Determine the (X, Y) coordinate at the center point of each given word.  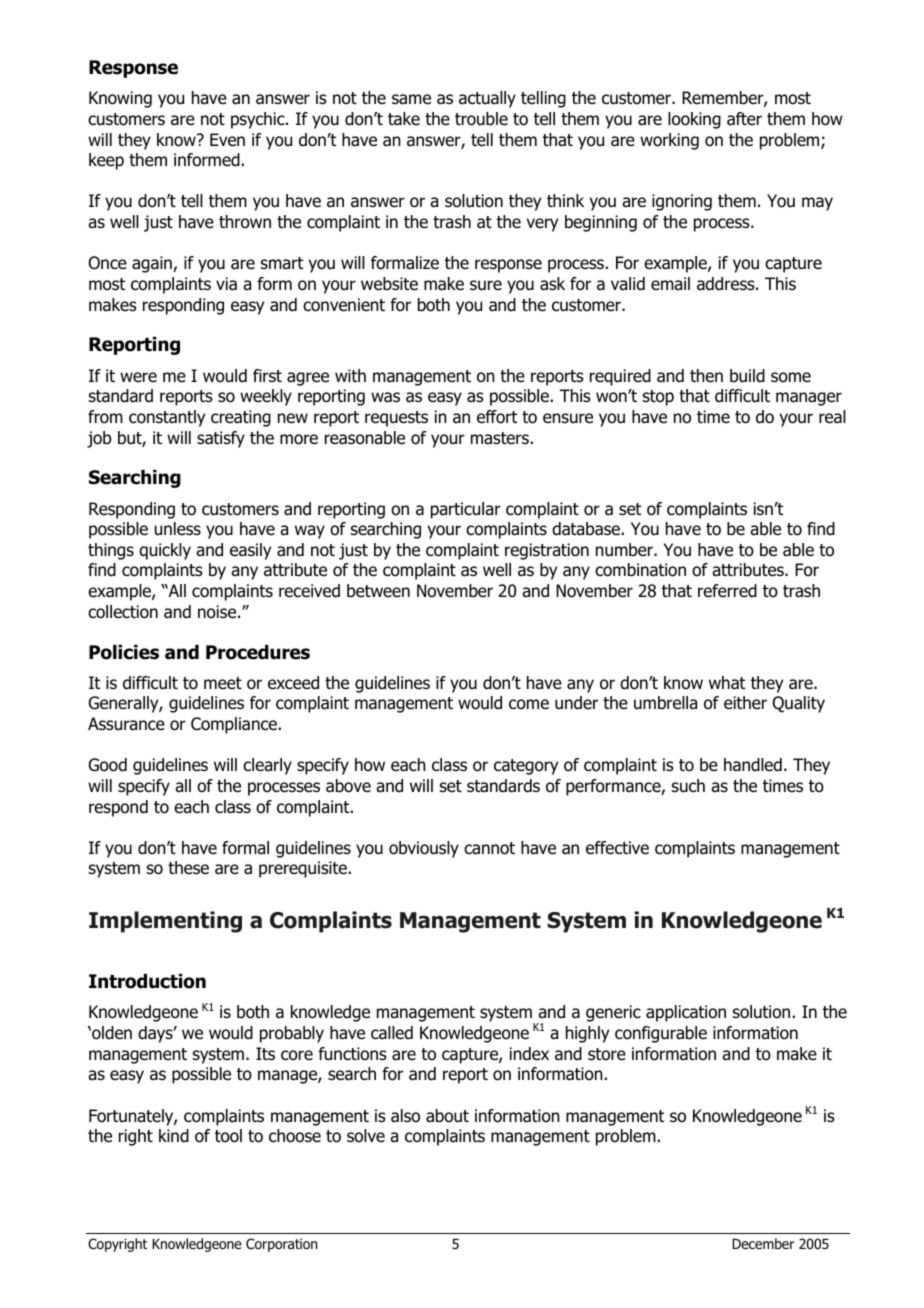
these (188, 868)
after (744, 119)
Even (227, 140)
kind (174, 1136)
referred (727, 591)
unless (178, 529)
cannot (489, 848)
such (688, 785)
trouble (481, 119)
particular (466, 510)
